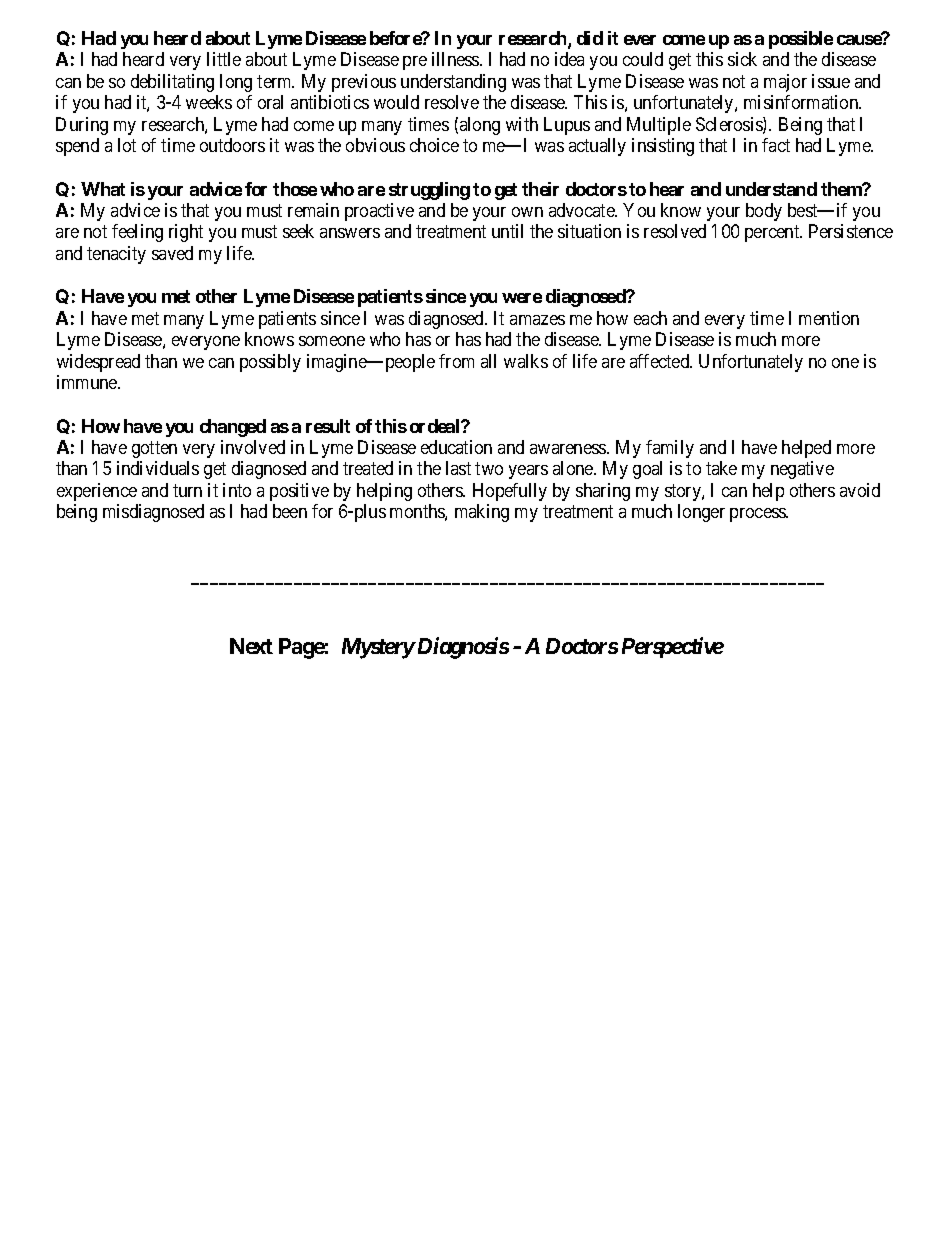 This image has height=1233, width=952. Describe the element at coordinates (673, 647) in the image. I see `Perspective` at that location.
